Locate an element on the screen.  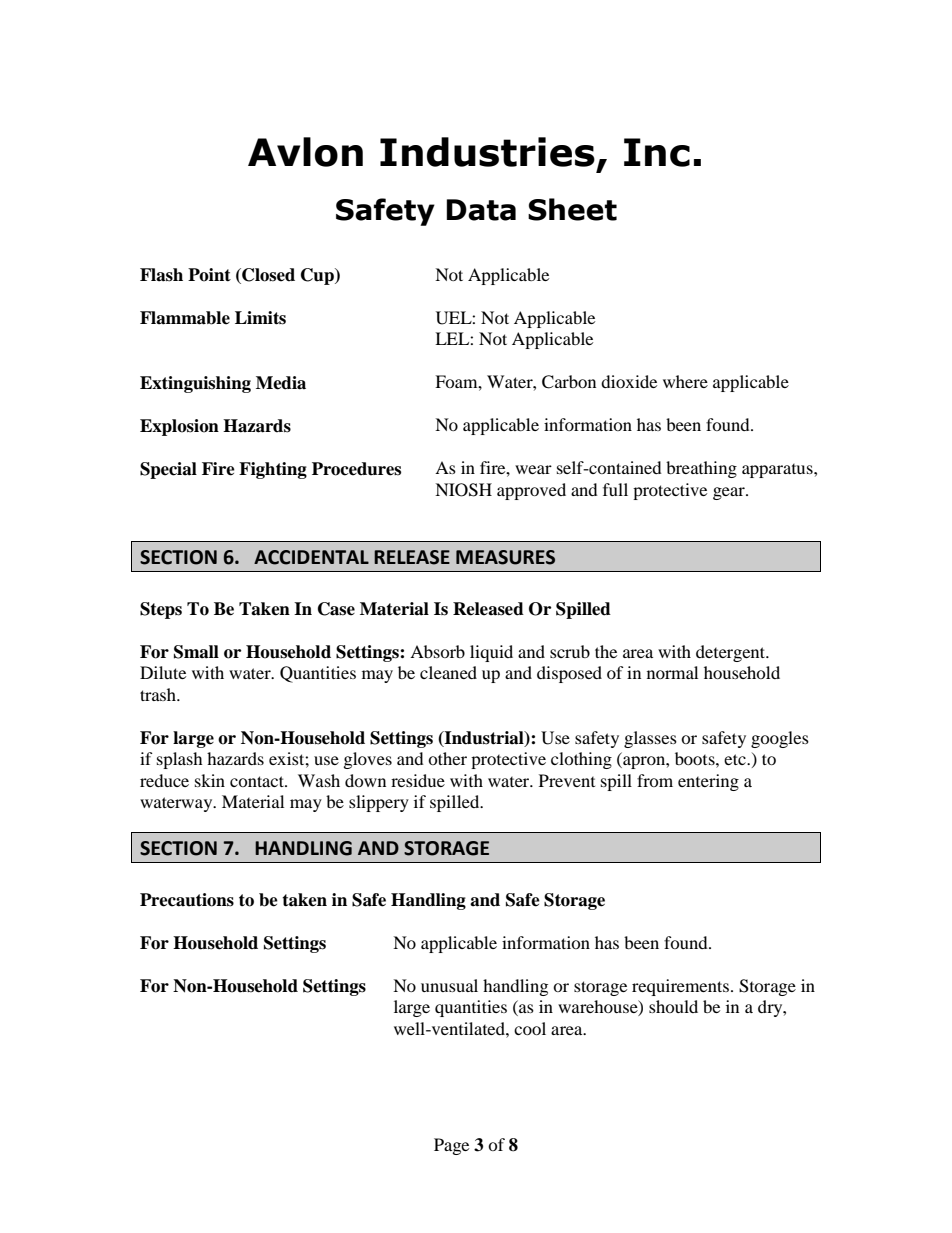
Data is located at coordinates (481, 210).
